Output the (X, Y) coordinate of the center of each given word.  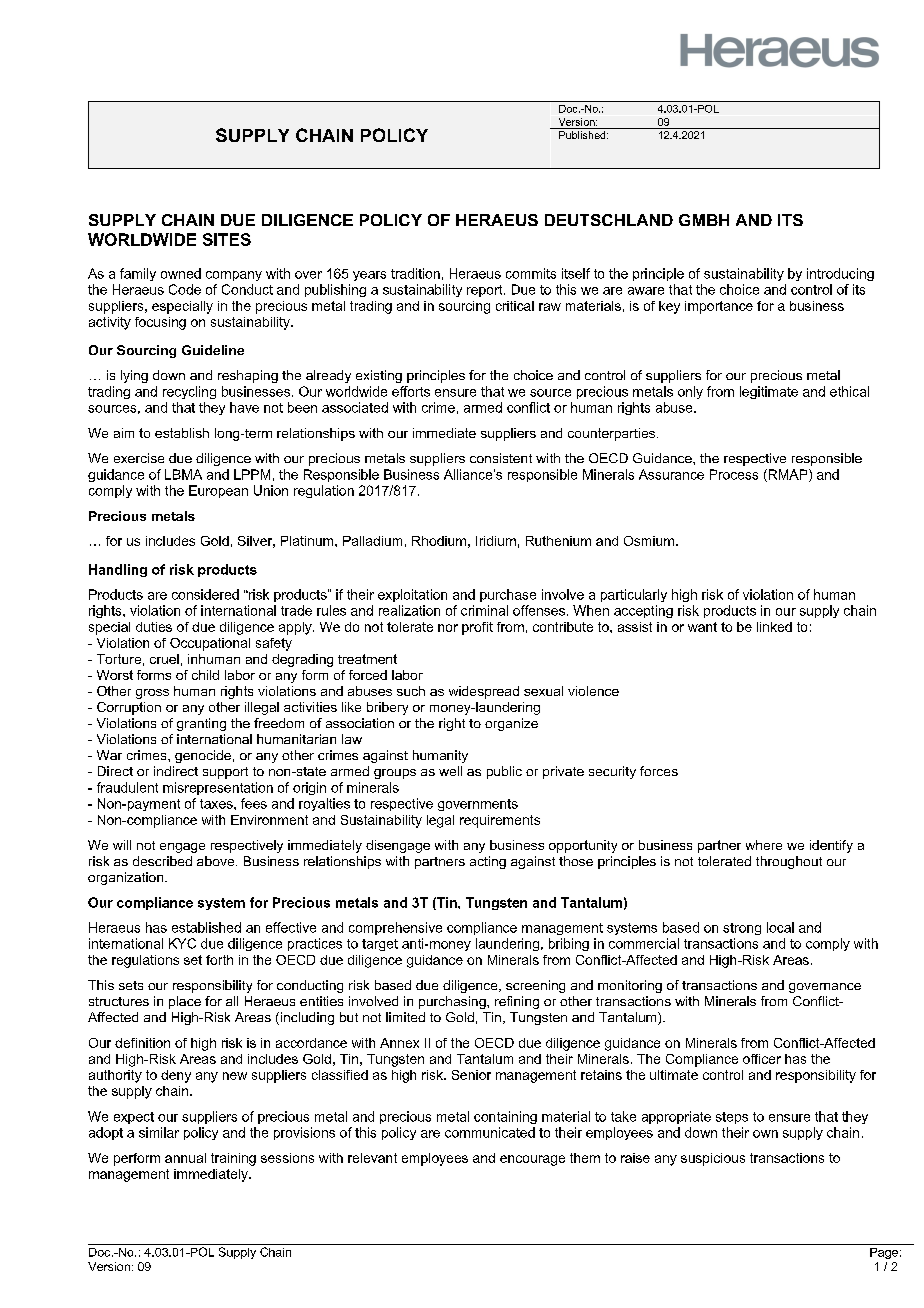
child (205, 675)
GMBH (704, 220)
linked (774, 627)
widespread (484, 692)
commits (531, 273)
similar (159, 1132)
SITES (227, 239)
